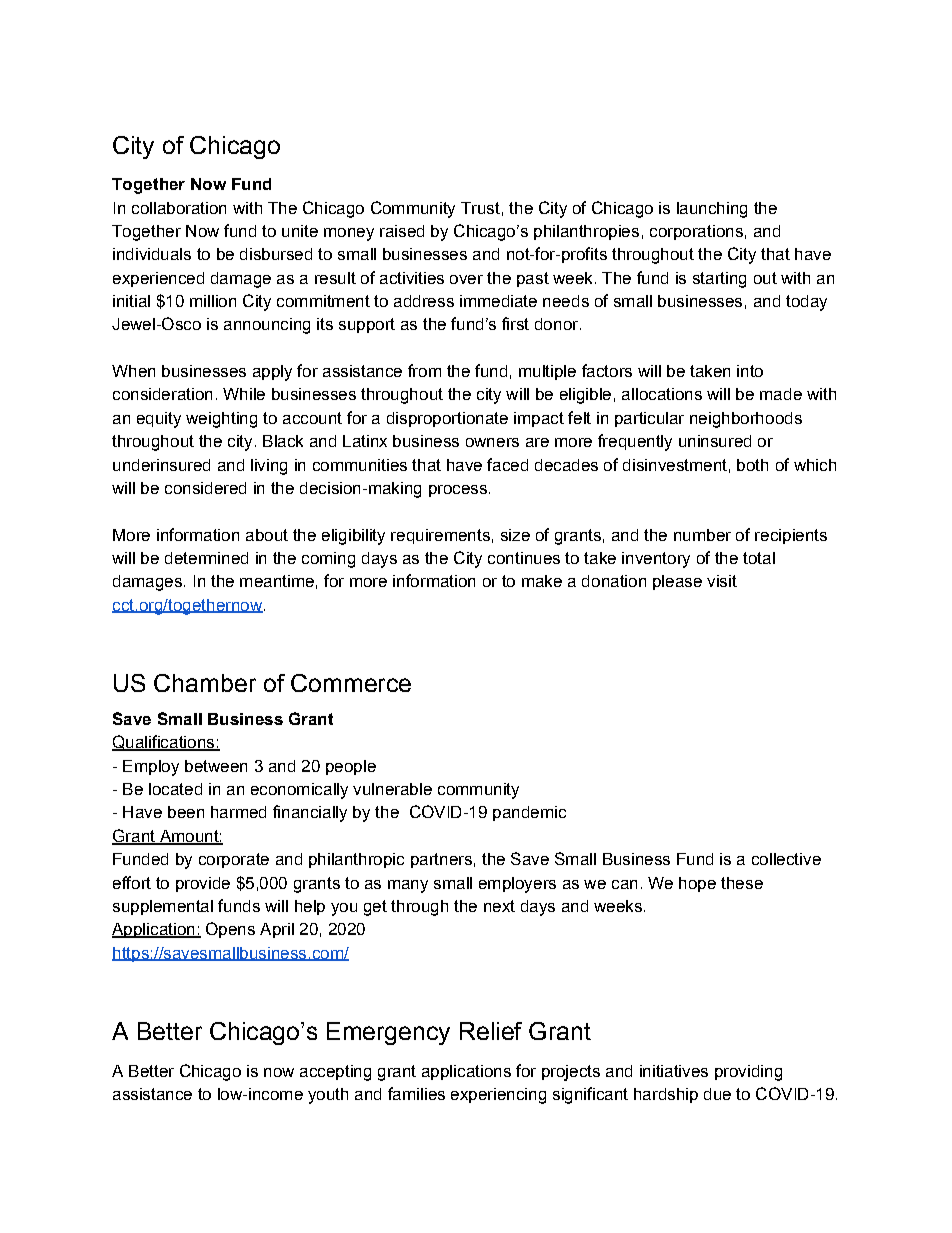  I want to click on collaboration, so click(179, 208).
